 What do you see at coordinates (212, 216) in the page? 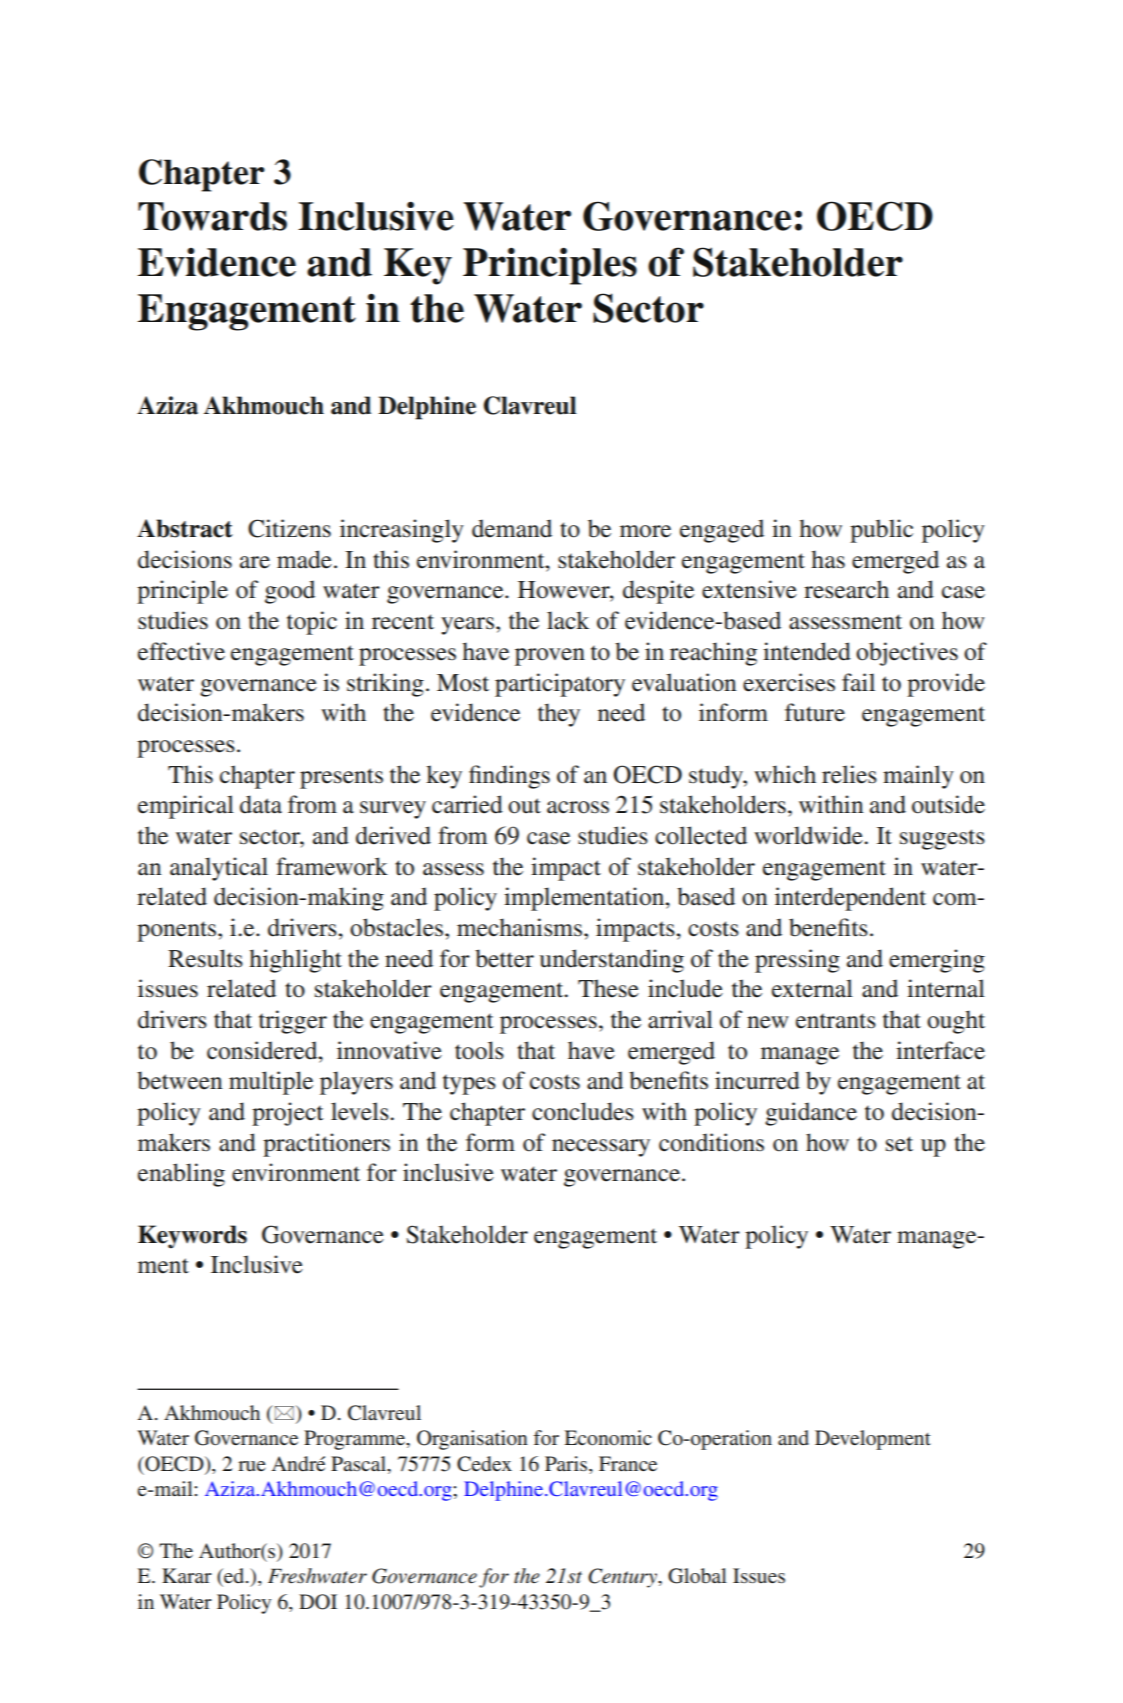
I see `Towards` at bounding box center [212, 216].
